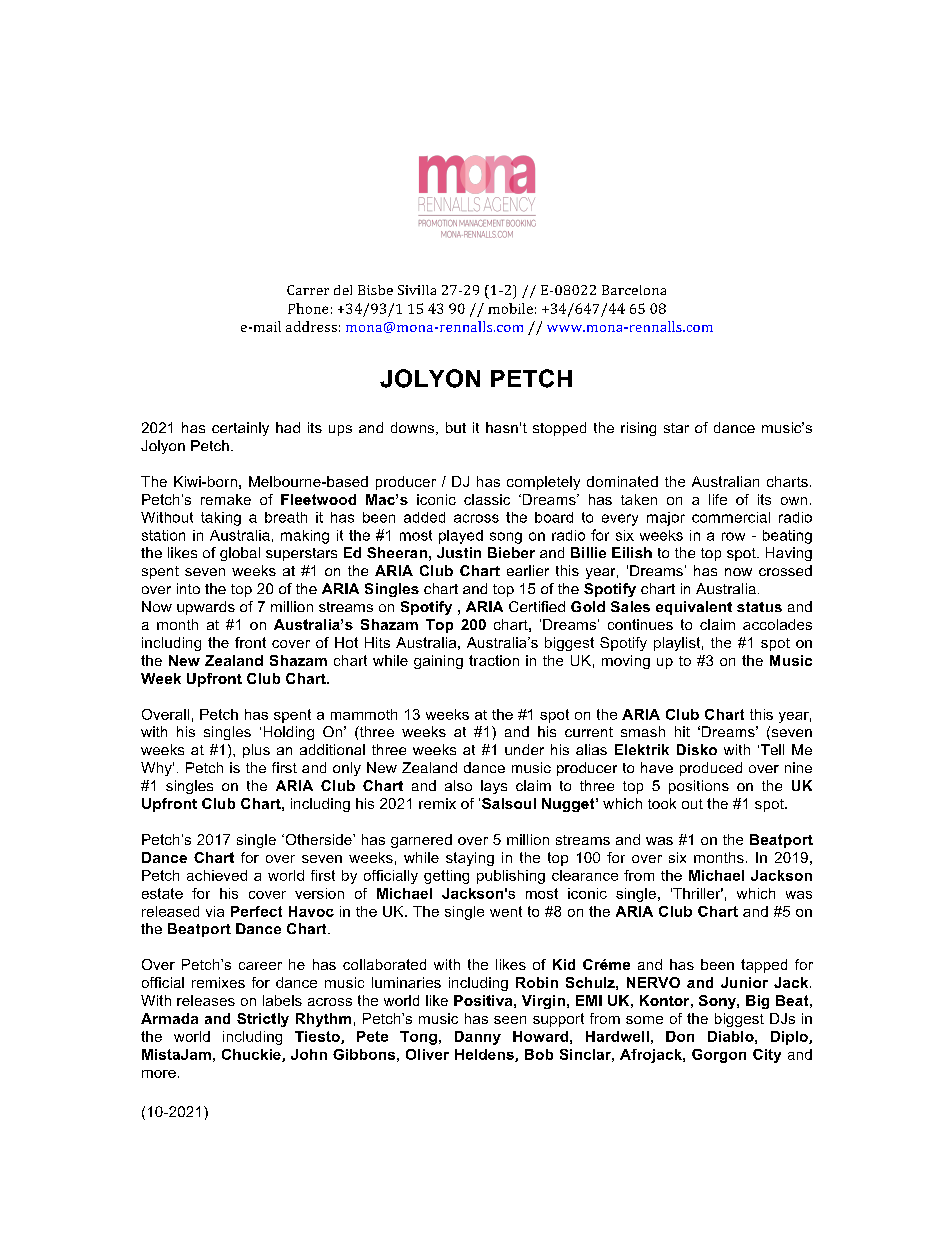 The width and height of the page is (952, 1233). I want to click on Chuckie, so click(252, 1055).
